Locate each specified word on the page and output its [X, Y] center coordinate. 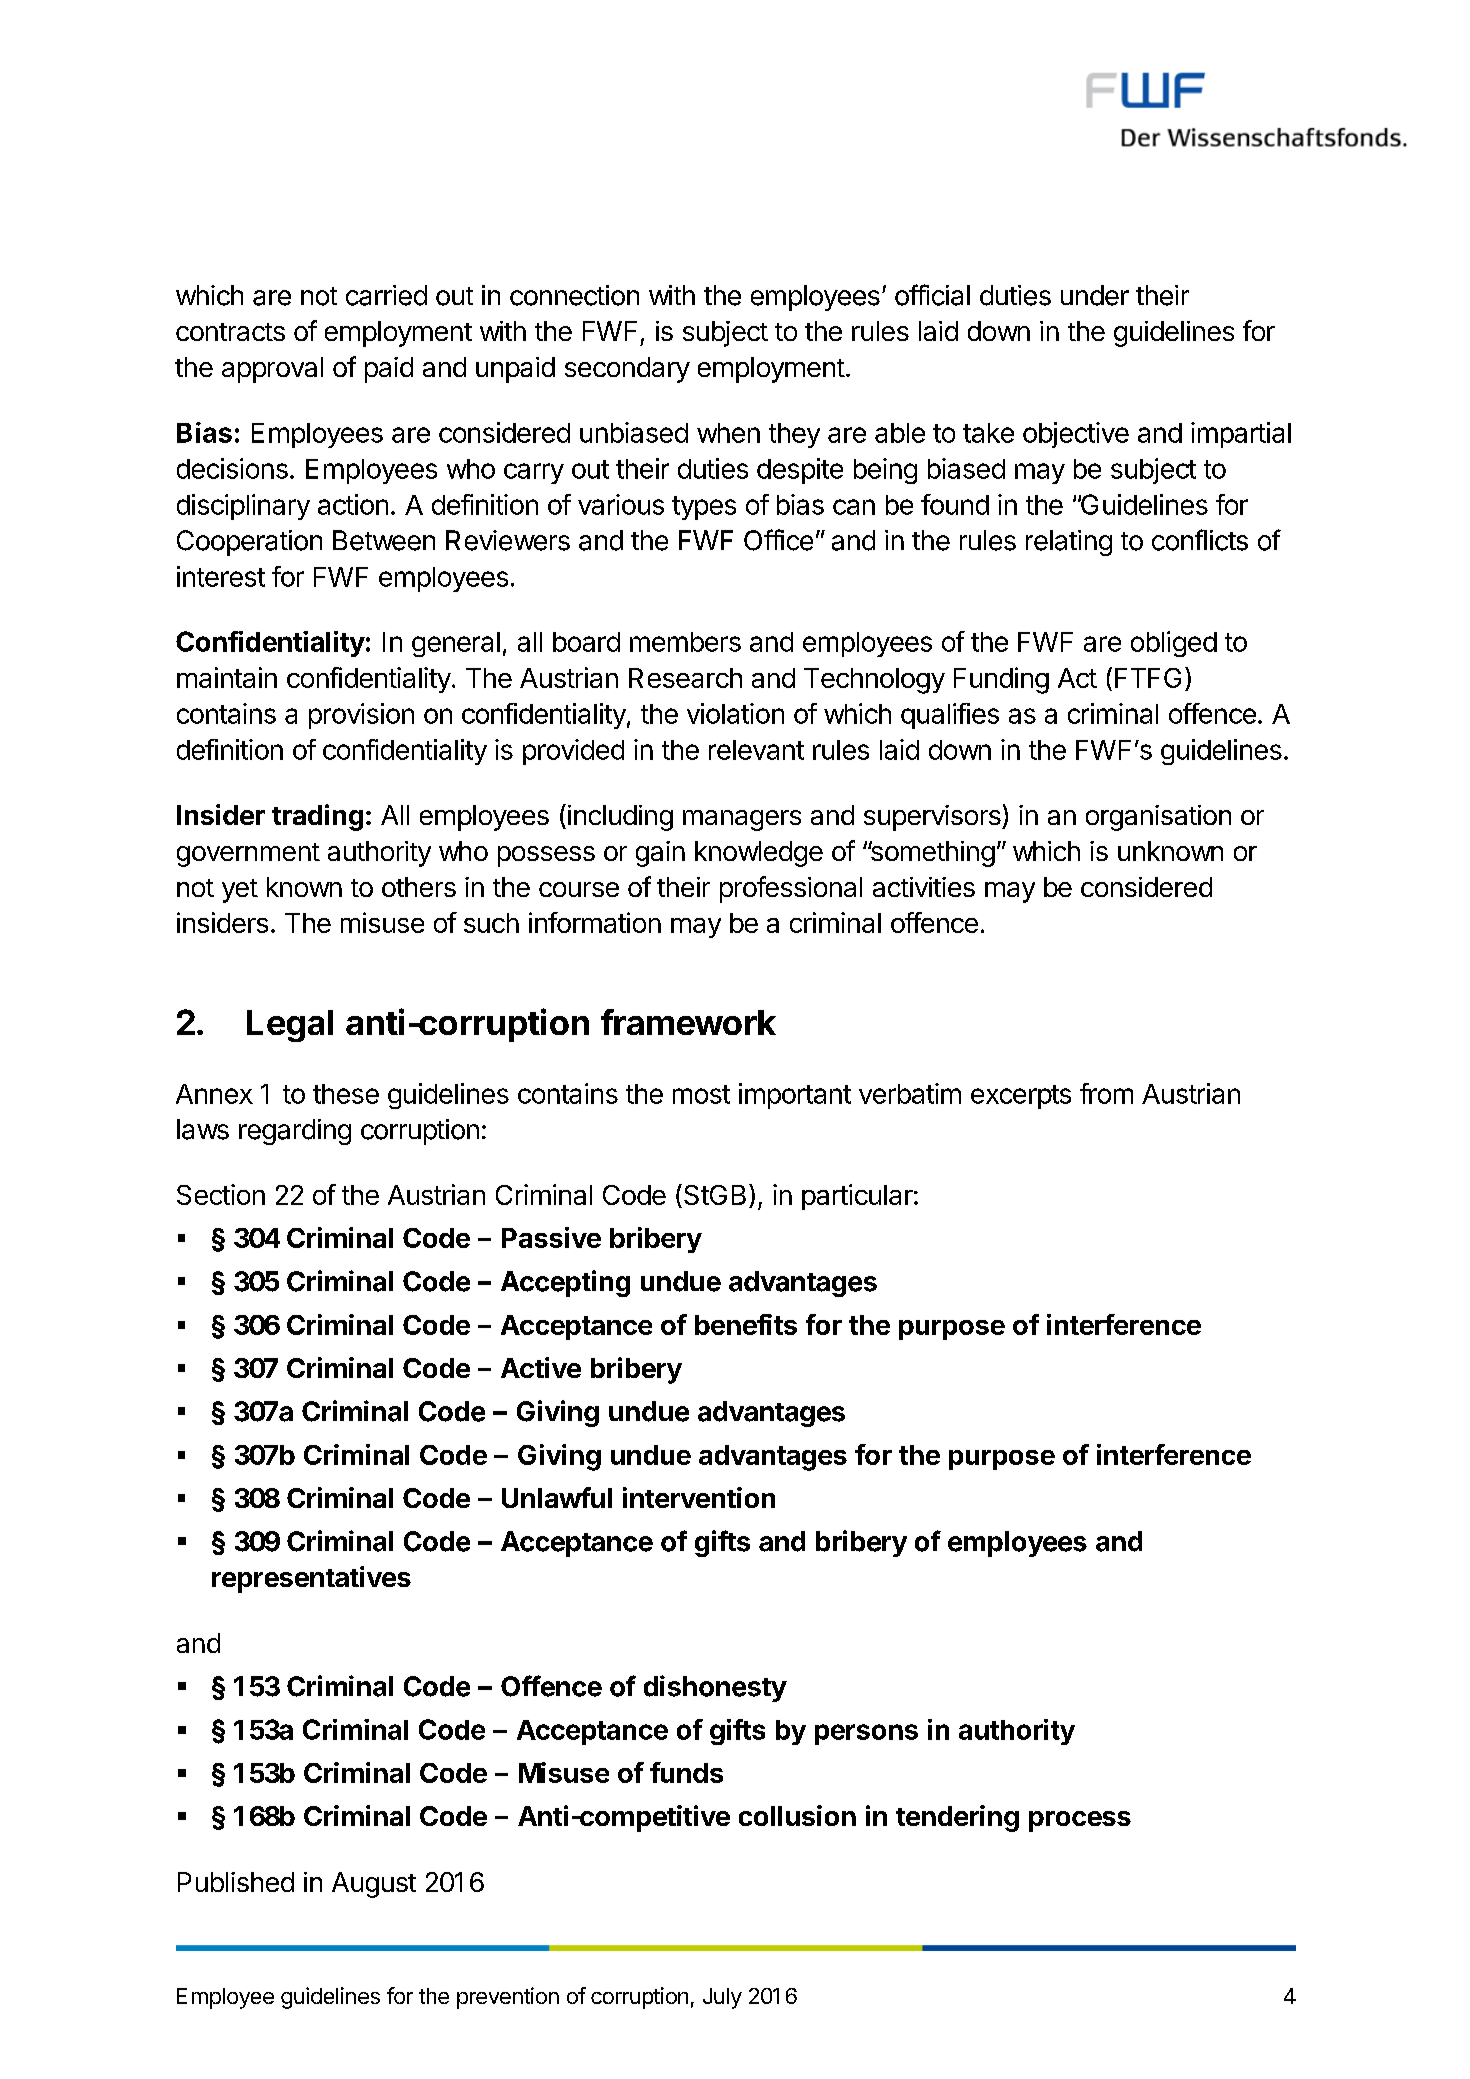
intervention [699, 1497]
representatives [311, 1579]
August [374, 1885]
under [1095, 295]
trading [317, 817]
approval [272, 370]
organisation [1158, 818]
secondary [627, 370]
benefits [746, 1324]
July [722, 1998]
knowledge [759, 854]
